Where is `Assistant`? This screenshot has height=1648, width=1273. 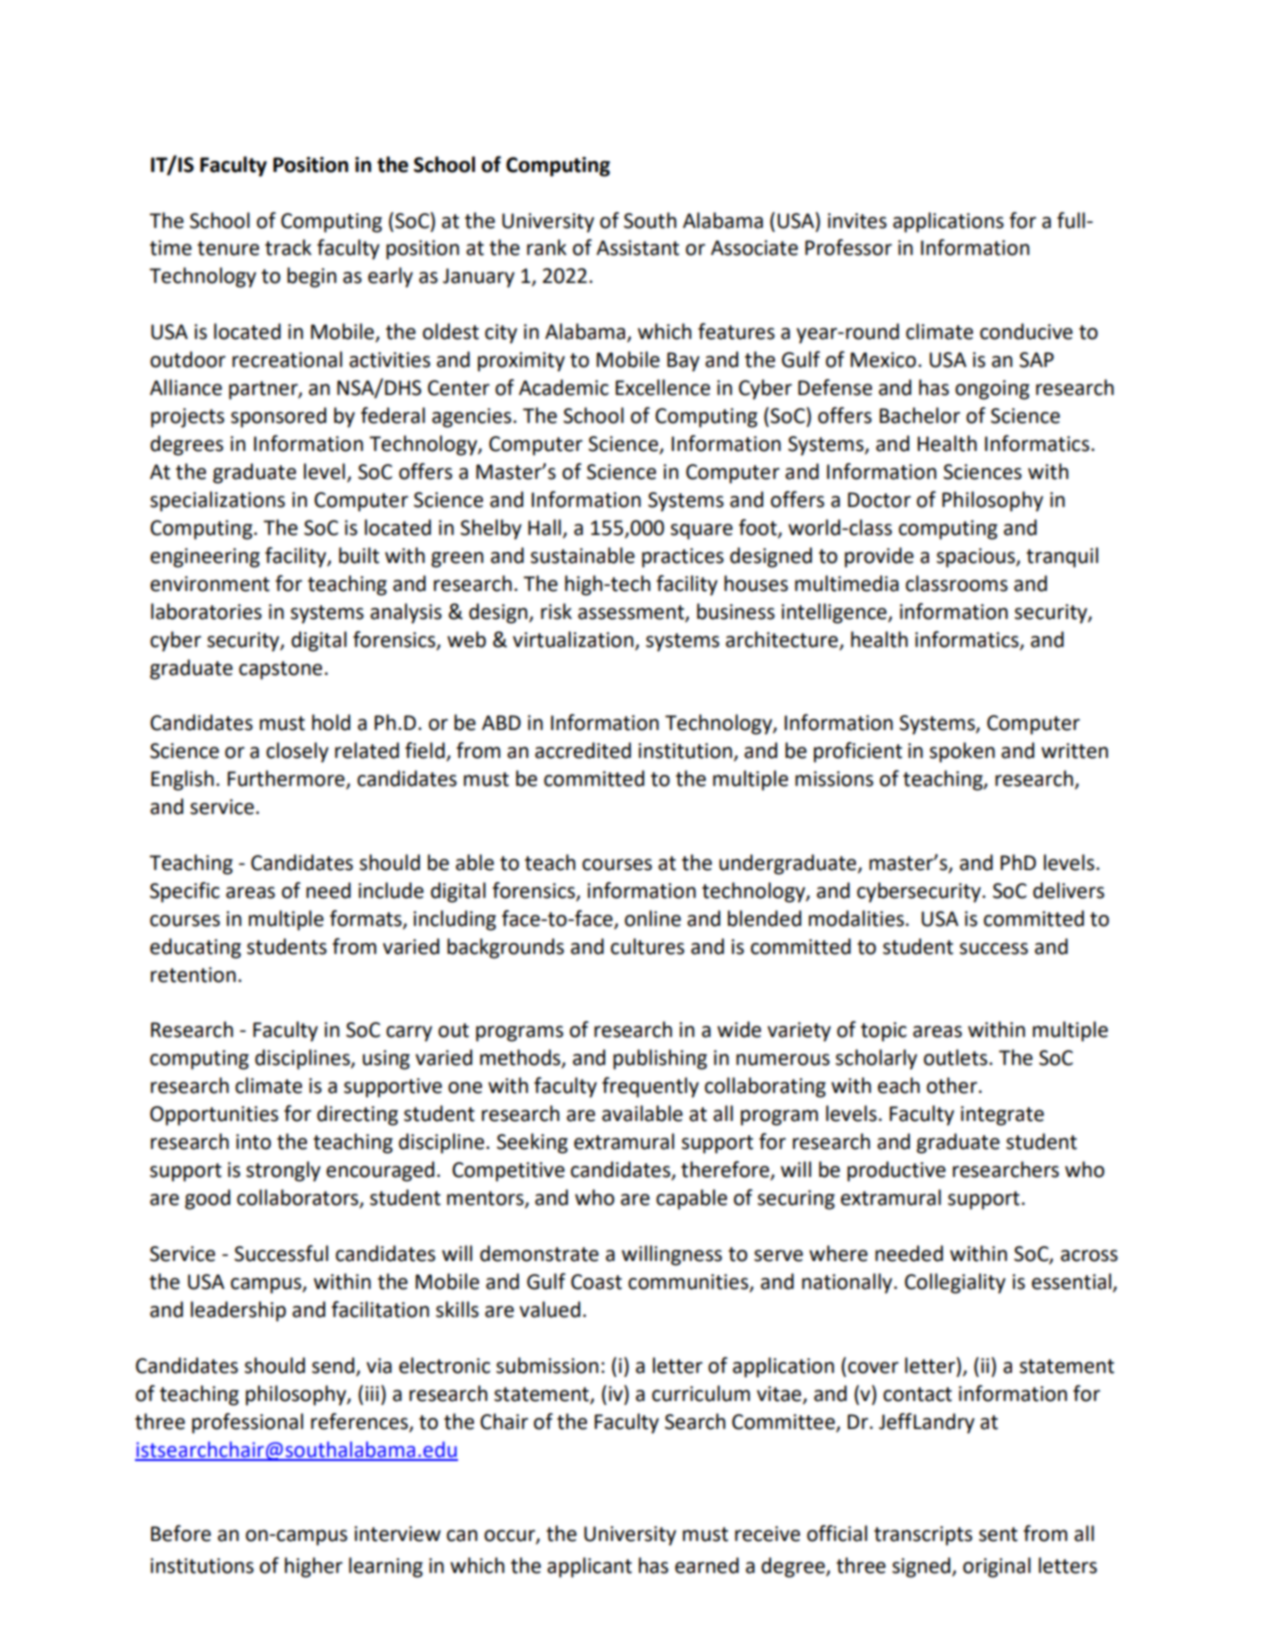
Assistant is located at coordinates (637, 248).
